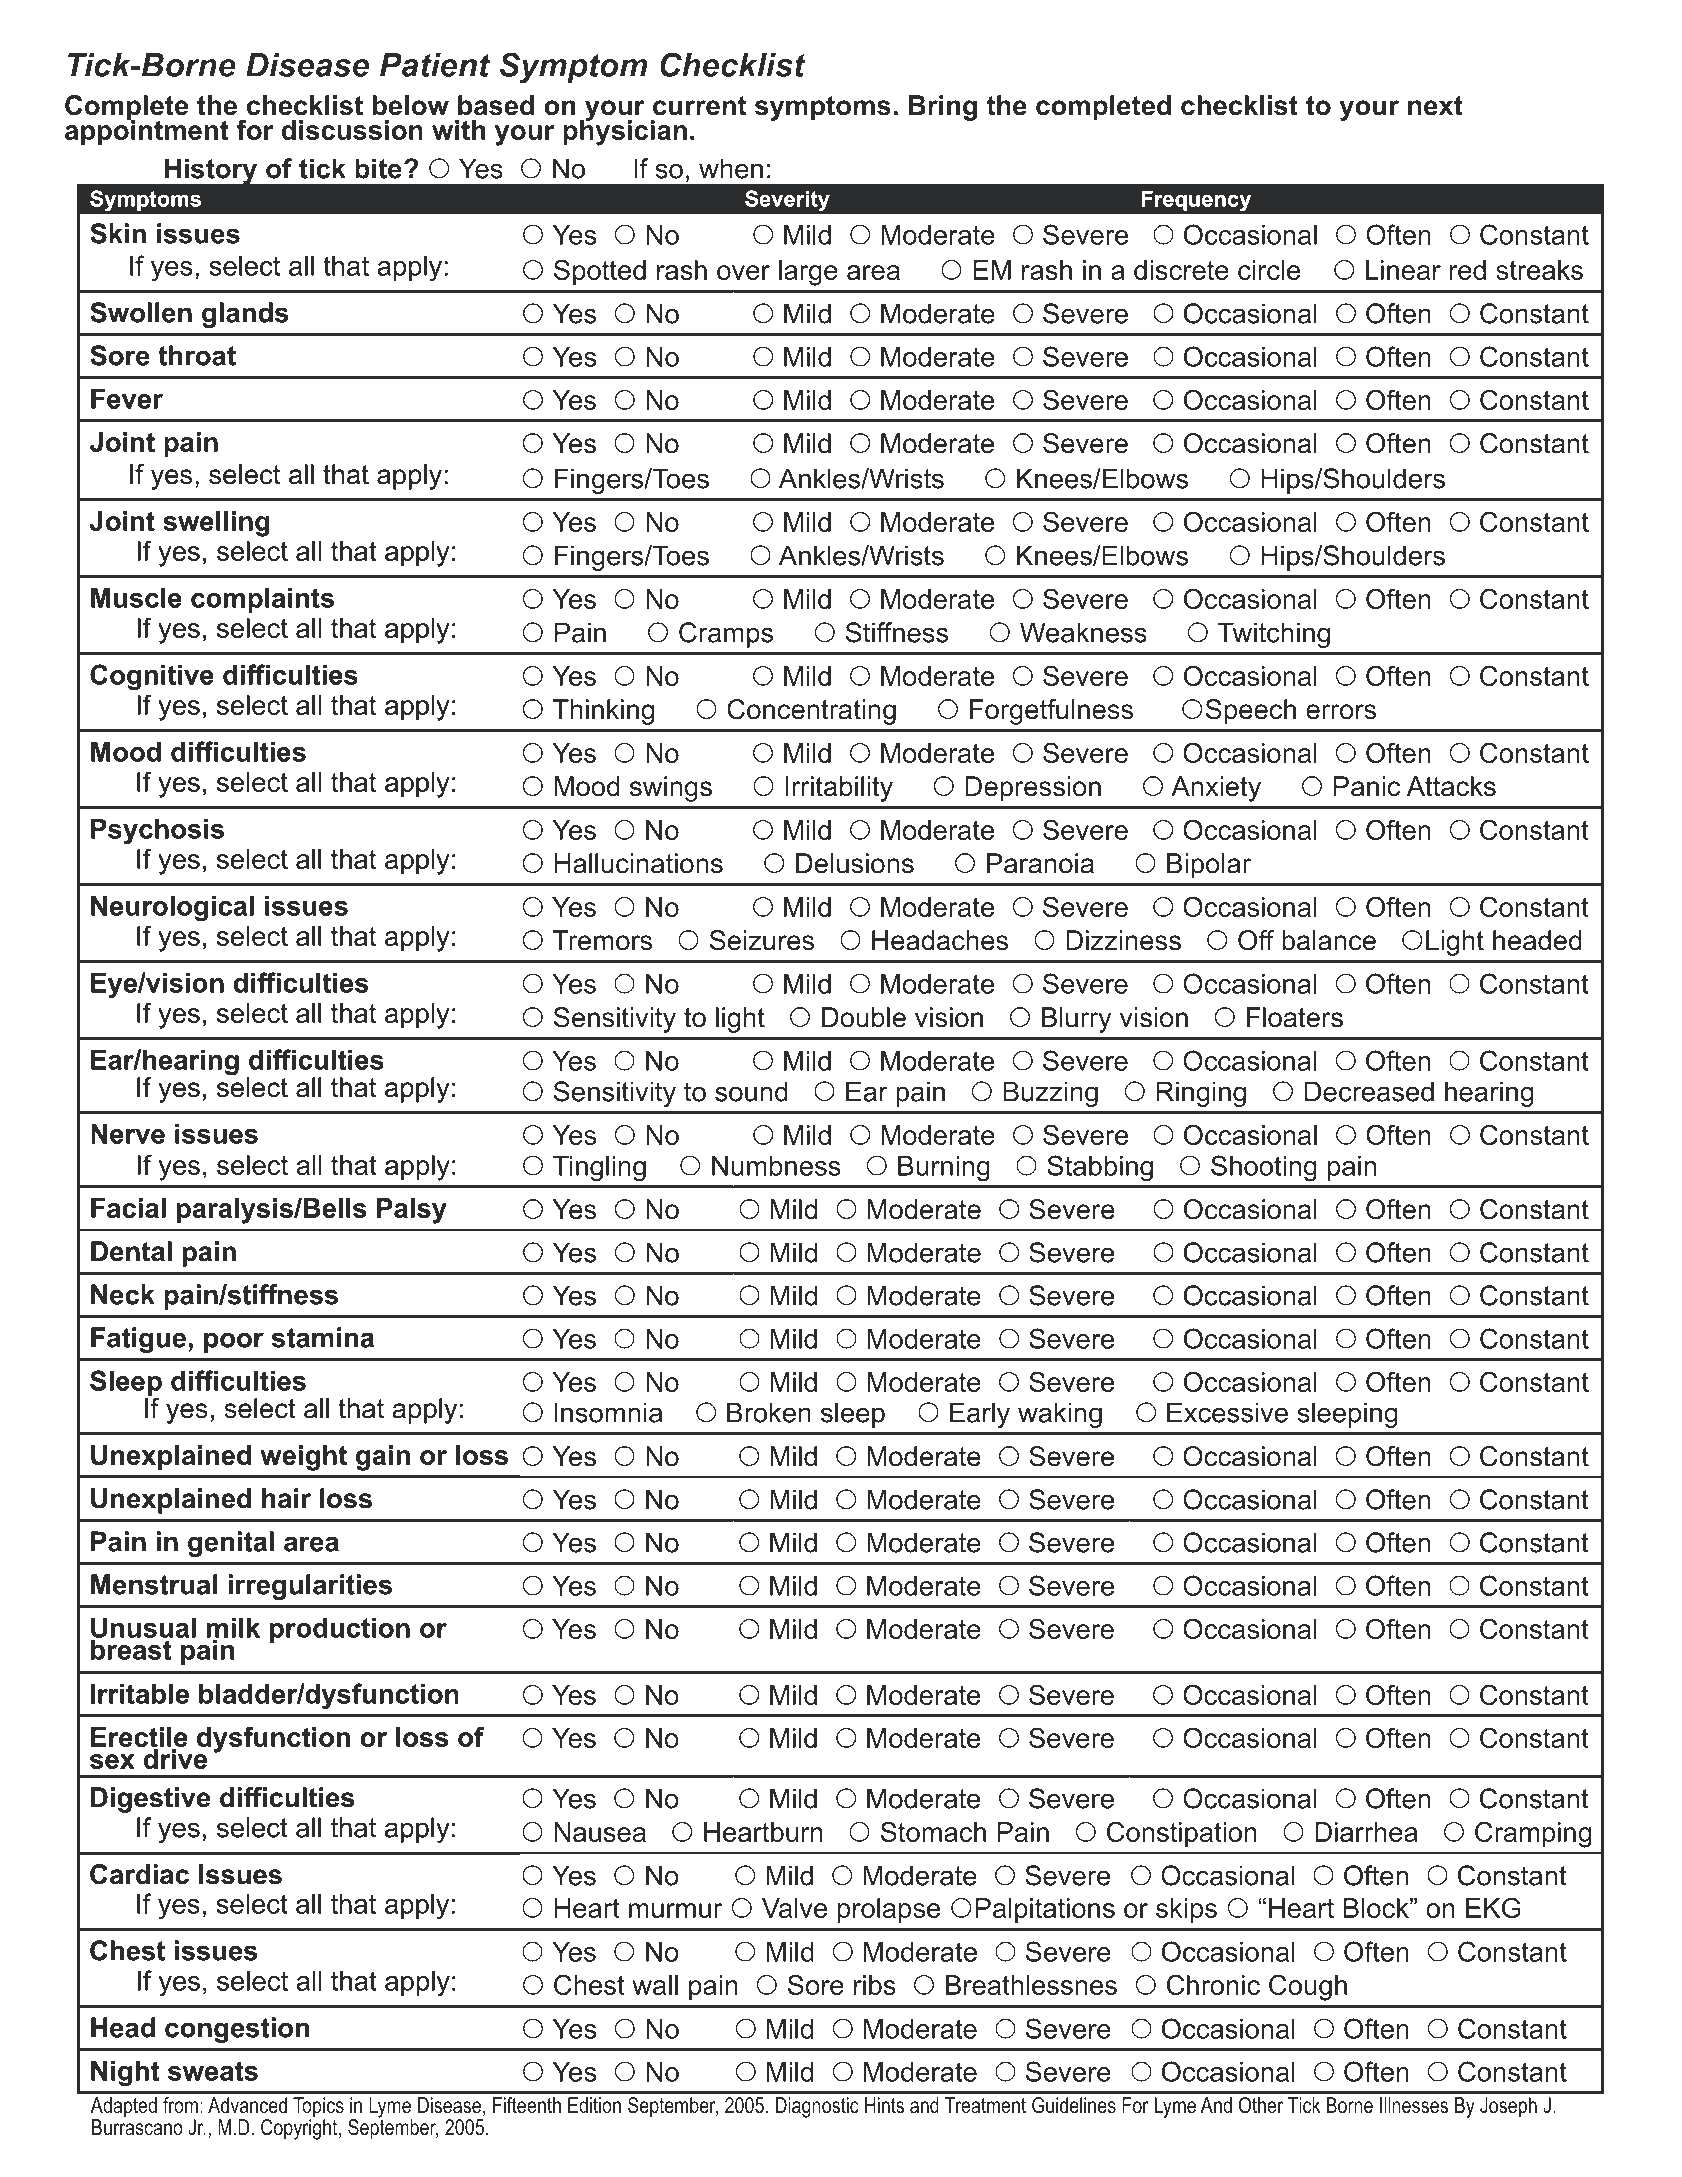 The width and height of the screenshot is (1682, 2177). What do you see at coordinates (751, 1091) in the screenshot?
I see `sound` at bounding box center [751, 1091].
